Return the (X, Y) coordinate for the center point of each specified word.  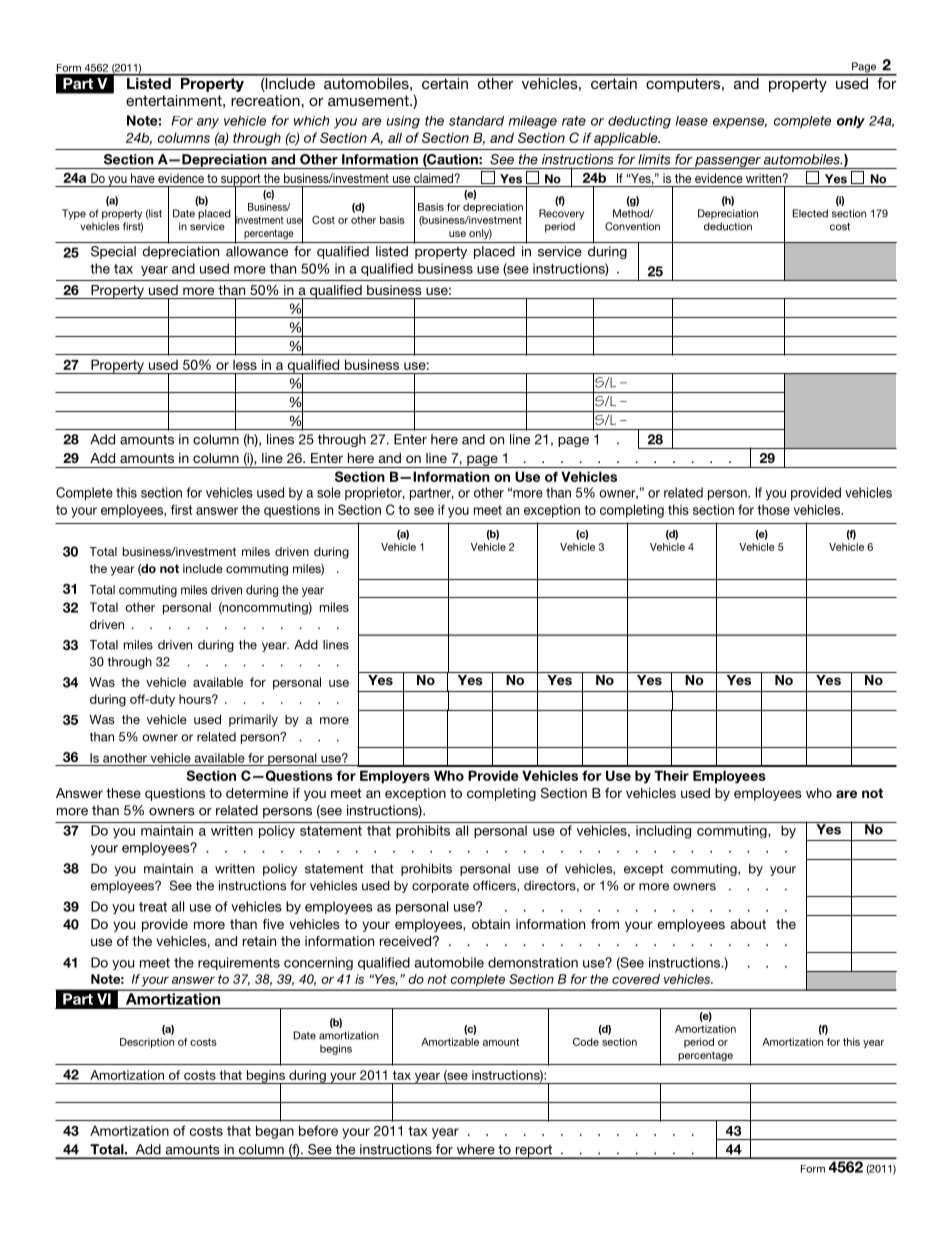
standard (476, 121)
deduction (728, 226)
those (773, 510)
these (123, 793)
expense (740, 123)
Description (147, 1043)
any (208, 123)
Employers (395, 777)
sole (329, 492)
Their (671, 775)
